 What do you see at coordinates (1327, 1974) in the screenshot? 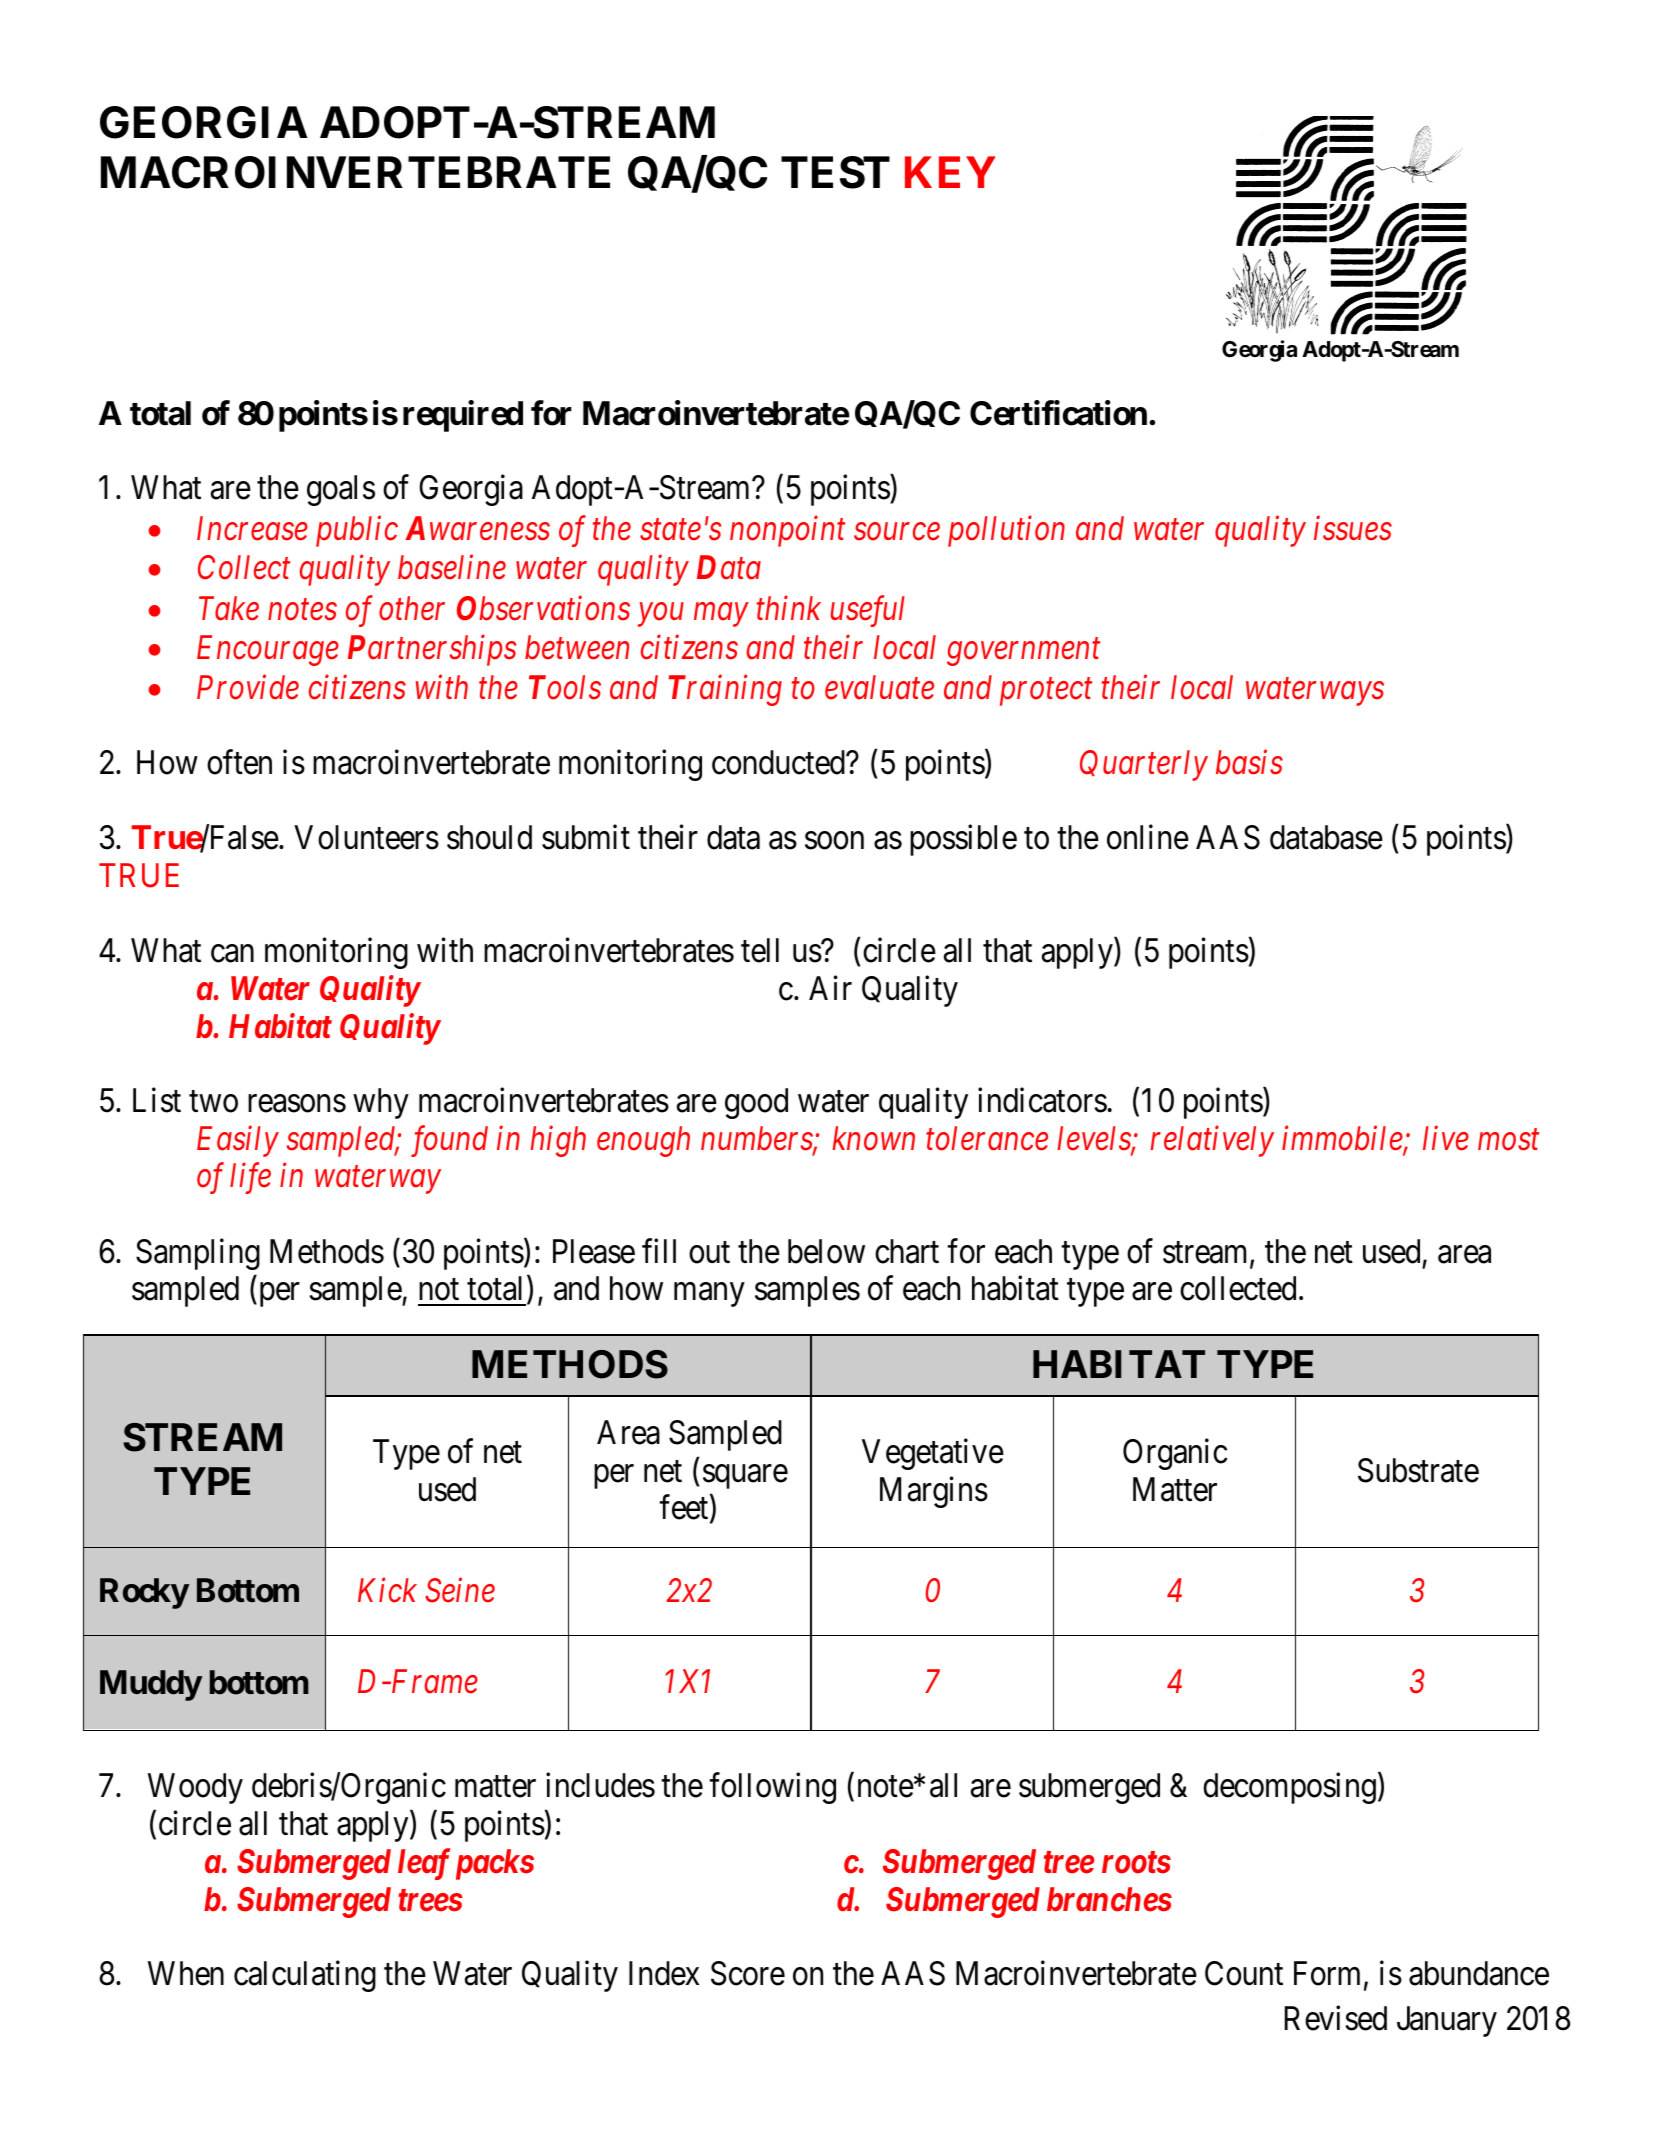
I see `Form` at bounding box center [1327, 1974].
